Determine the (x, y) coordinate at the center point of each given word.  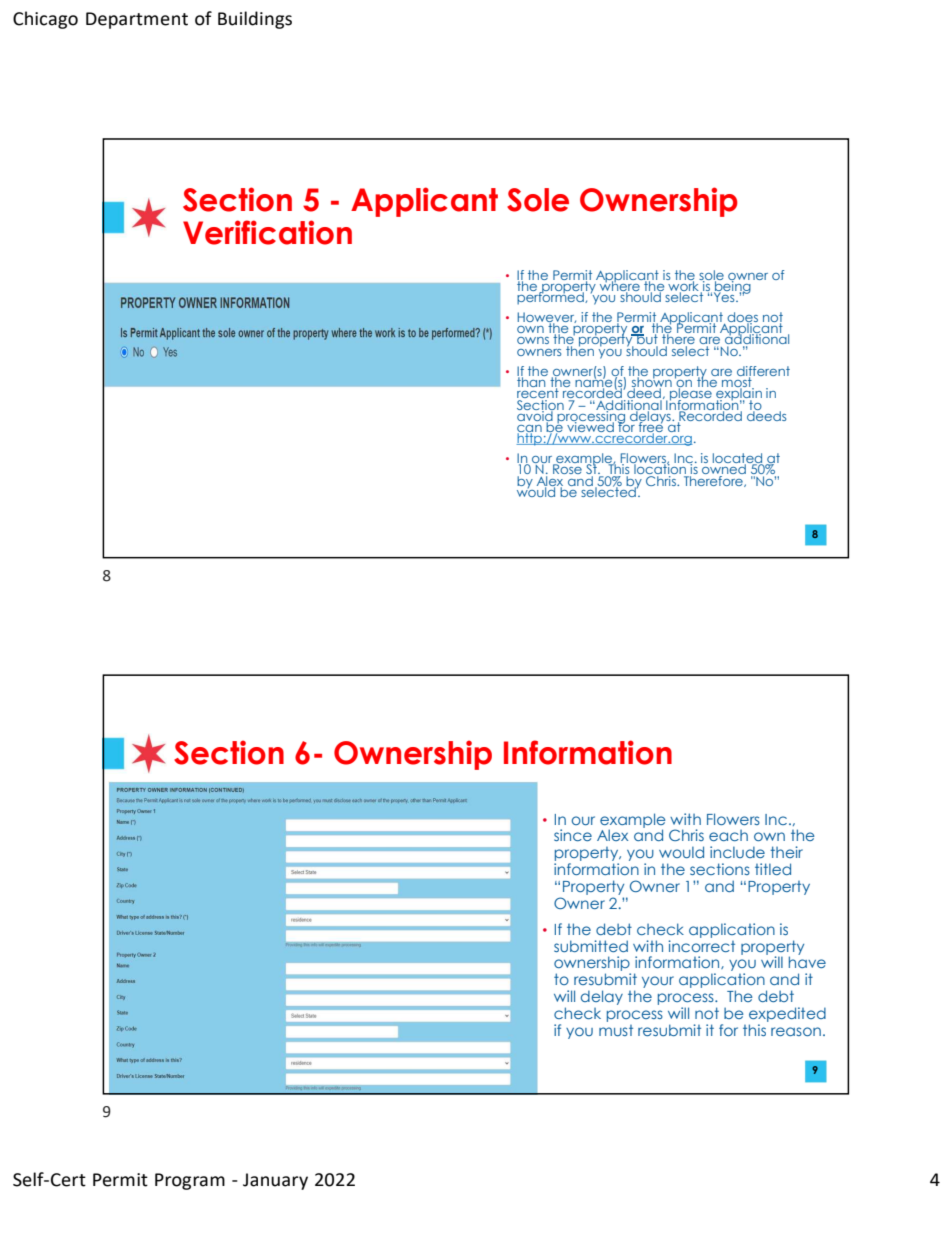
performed (551, 297)
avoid (536, 415)
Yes (725, 296)
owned (724, 469)
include (737, 852)
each (728, 835)
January (275, 1181)
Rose (567, 468)
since (573, 835)
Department (137, 20)
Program (190, 1181)
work (684, 285)
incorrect (701, 944)
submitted (591, 946)
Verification (267, 232)
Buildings (255, 20)
